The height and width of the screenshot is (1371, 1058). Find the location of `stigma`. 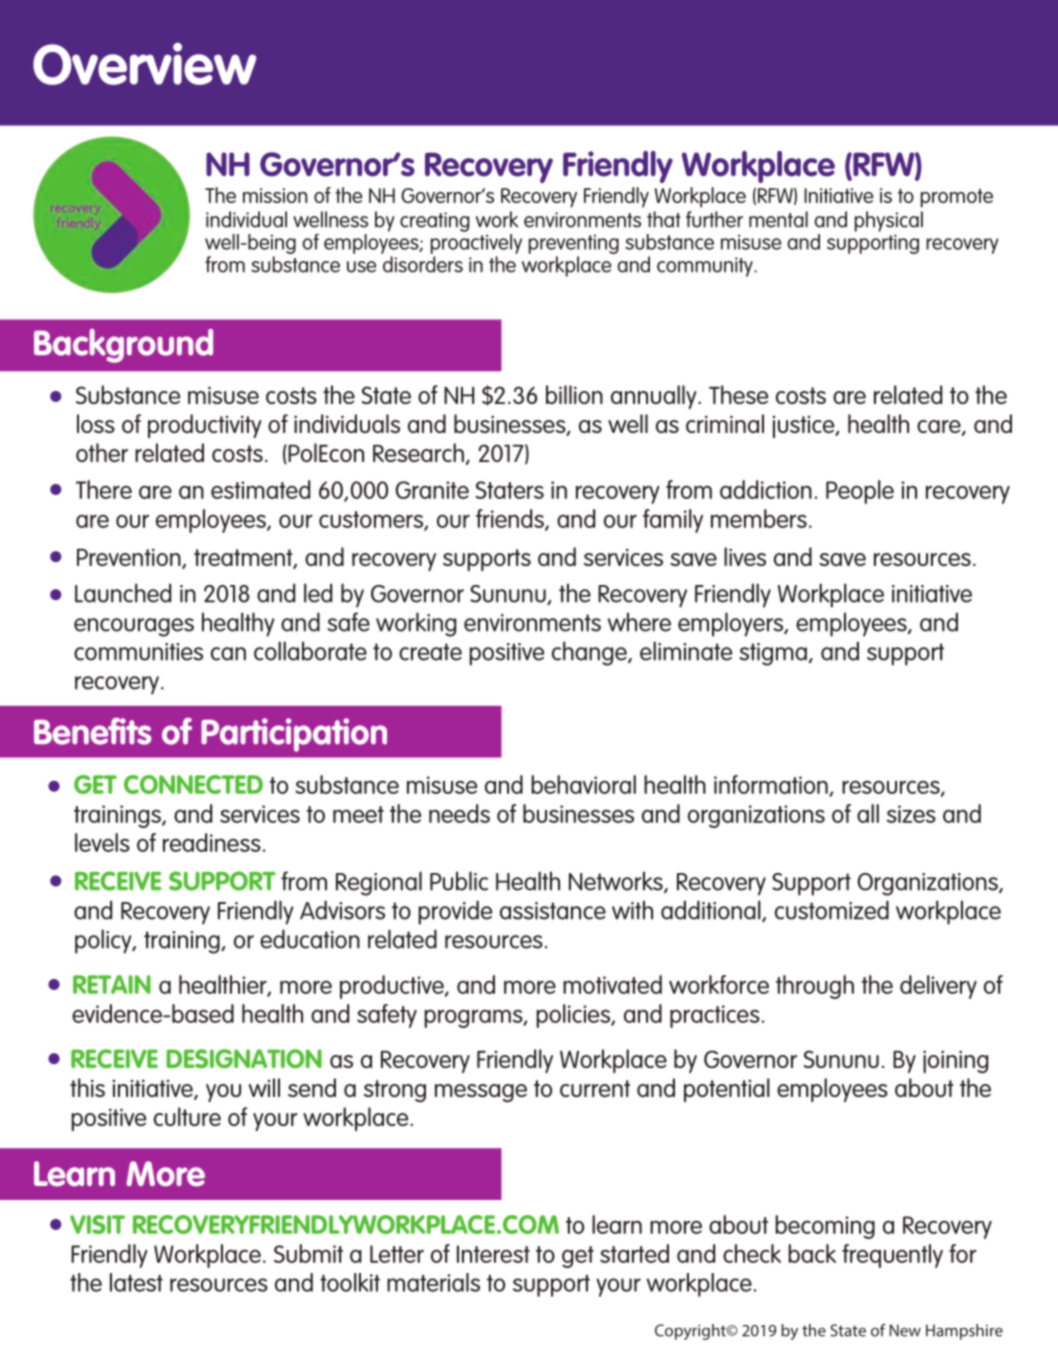

stigma is located at coordinates (773, 654).
